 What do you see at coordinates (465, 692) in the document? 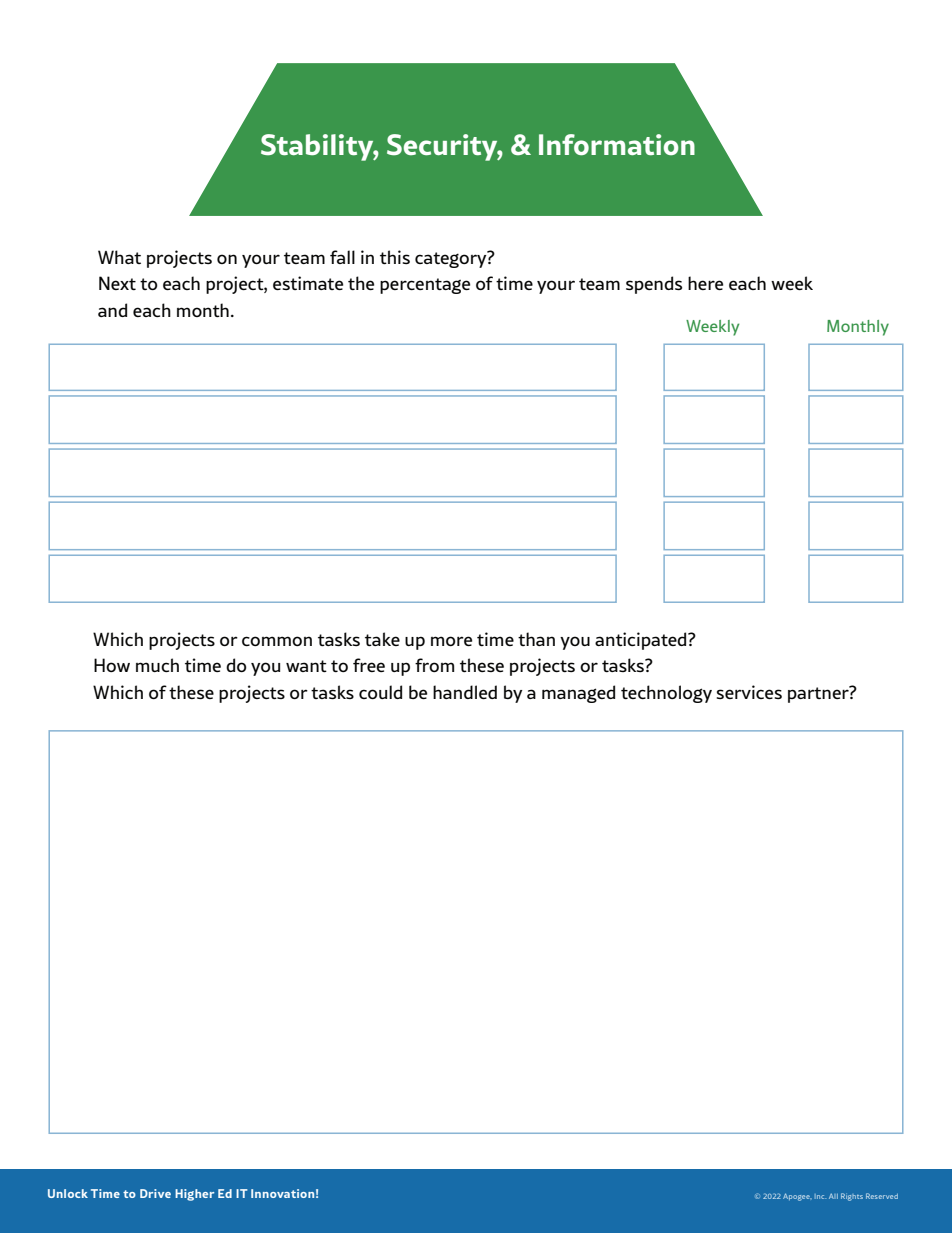
I see `handled` at bounding box center [465, 692].
